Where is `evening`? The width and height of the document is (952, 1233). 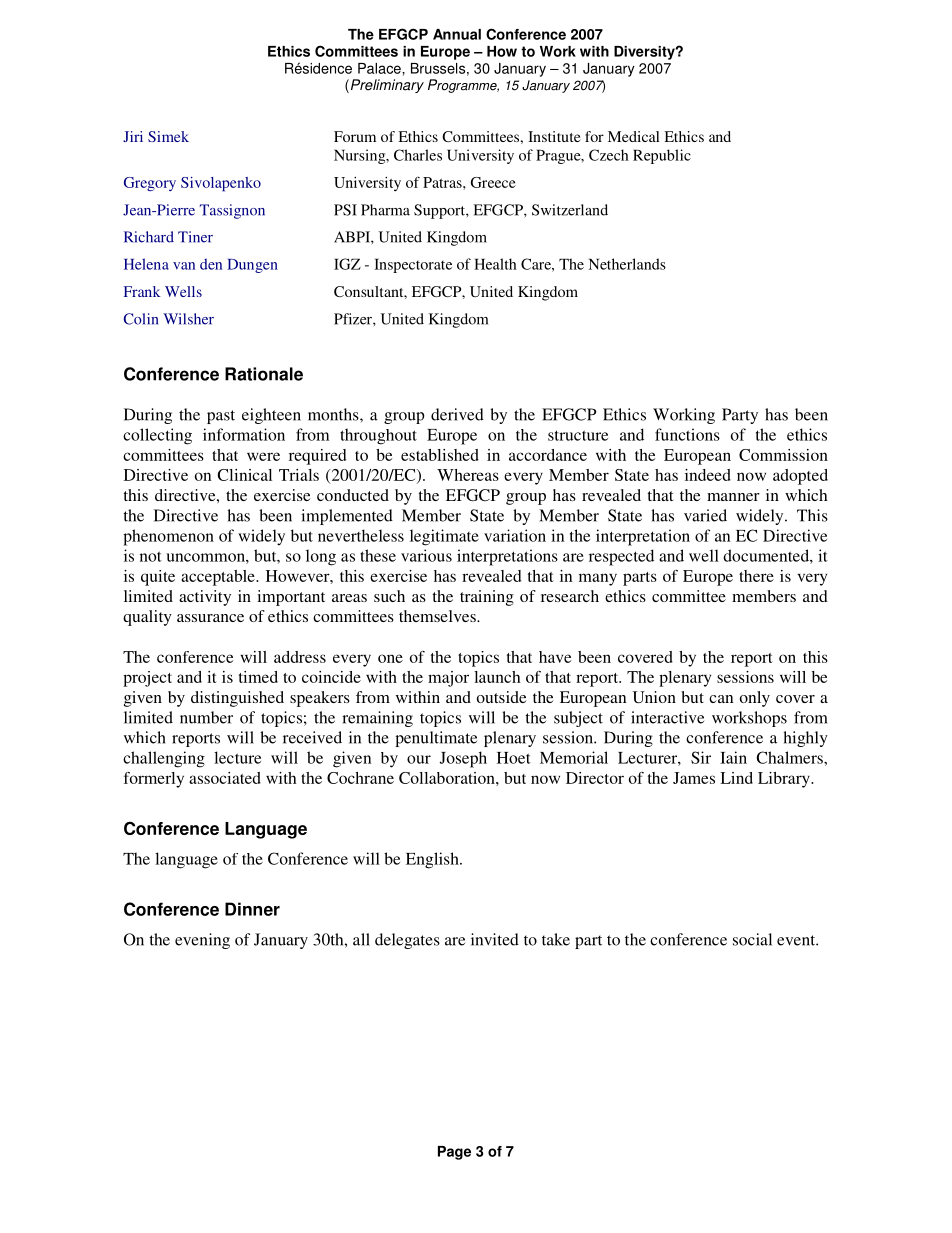
evening is located at coordinates (202, 941).
